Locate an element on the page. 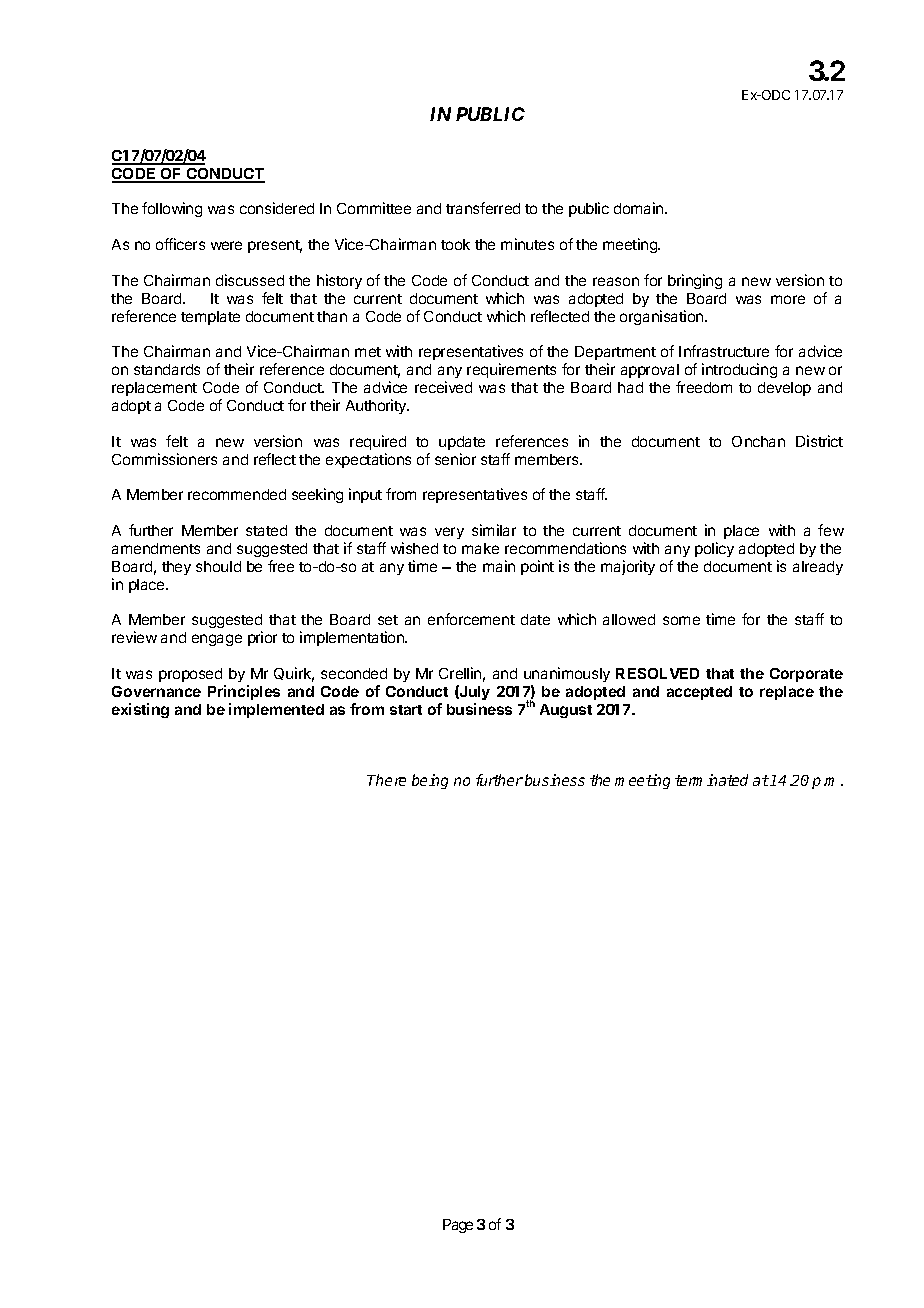  bringing is located at coordinates (695, 281).
